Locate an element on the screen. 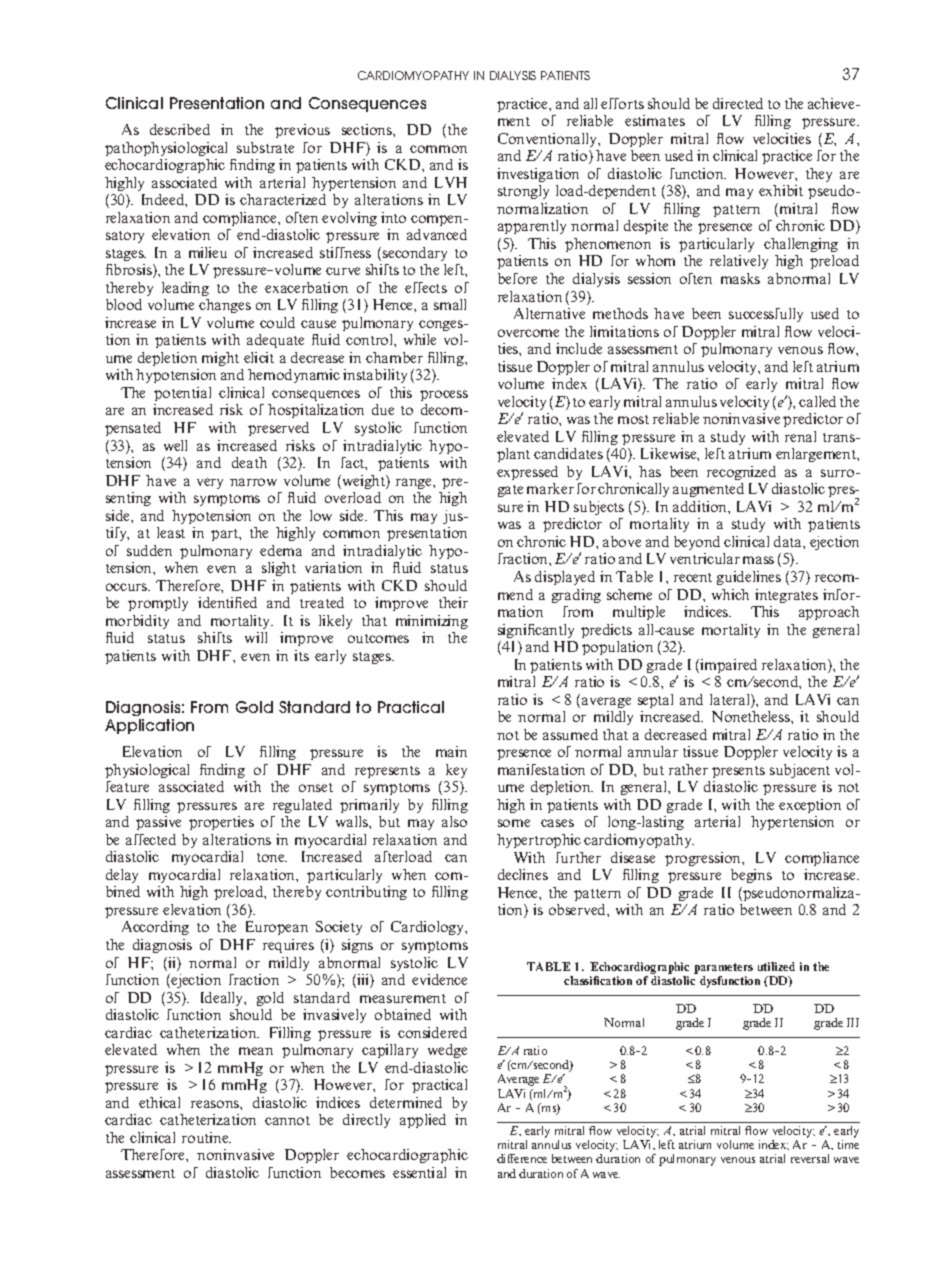 The height and width of the screenshot is (1265, 952). strongly is located at coordinates (523, 192).
